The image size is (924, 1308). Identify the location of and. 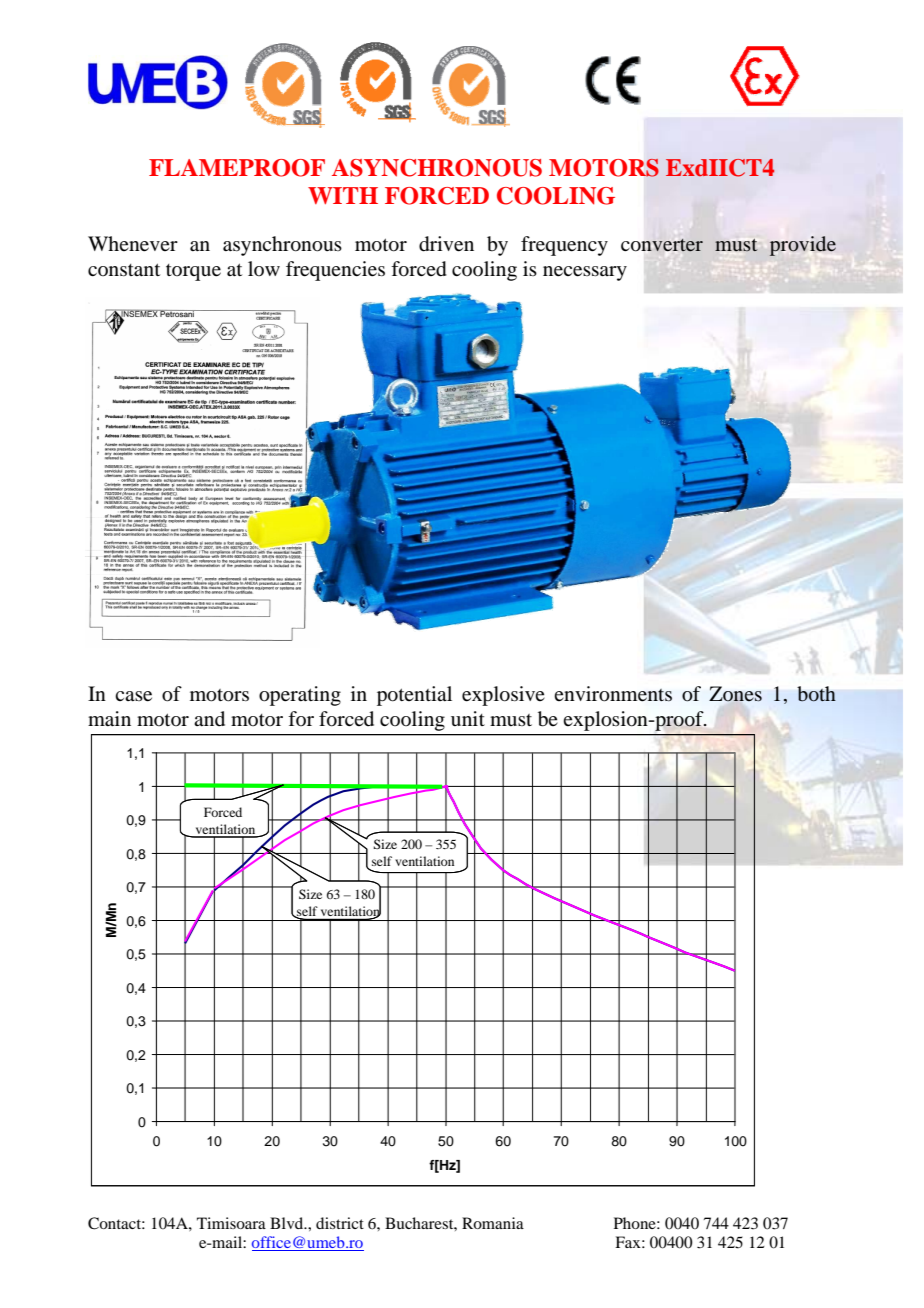
(209, 719).
